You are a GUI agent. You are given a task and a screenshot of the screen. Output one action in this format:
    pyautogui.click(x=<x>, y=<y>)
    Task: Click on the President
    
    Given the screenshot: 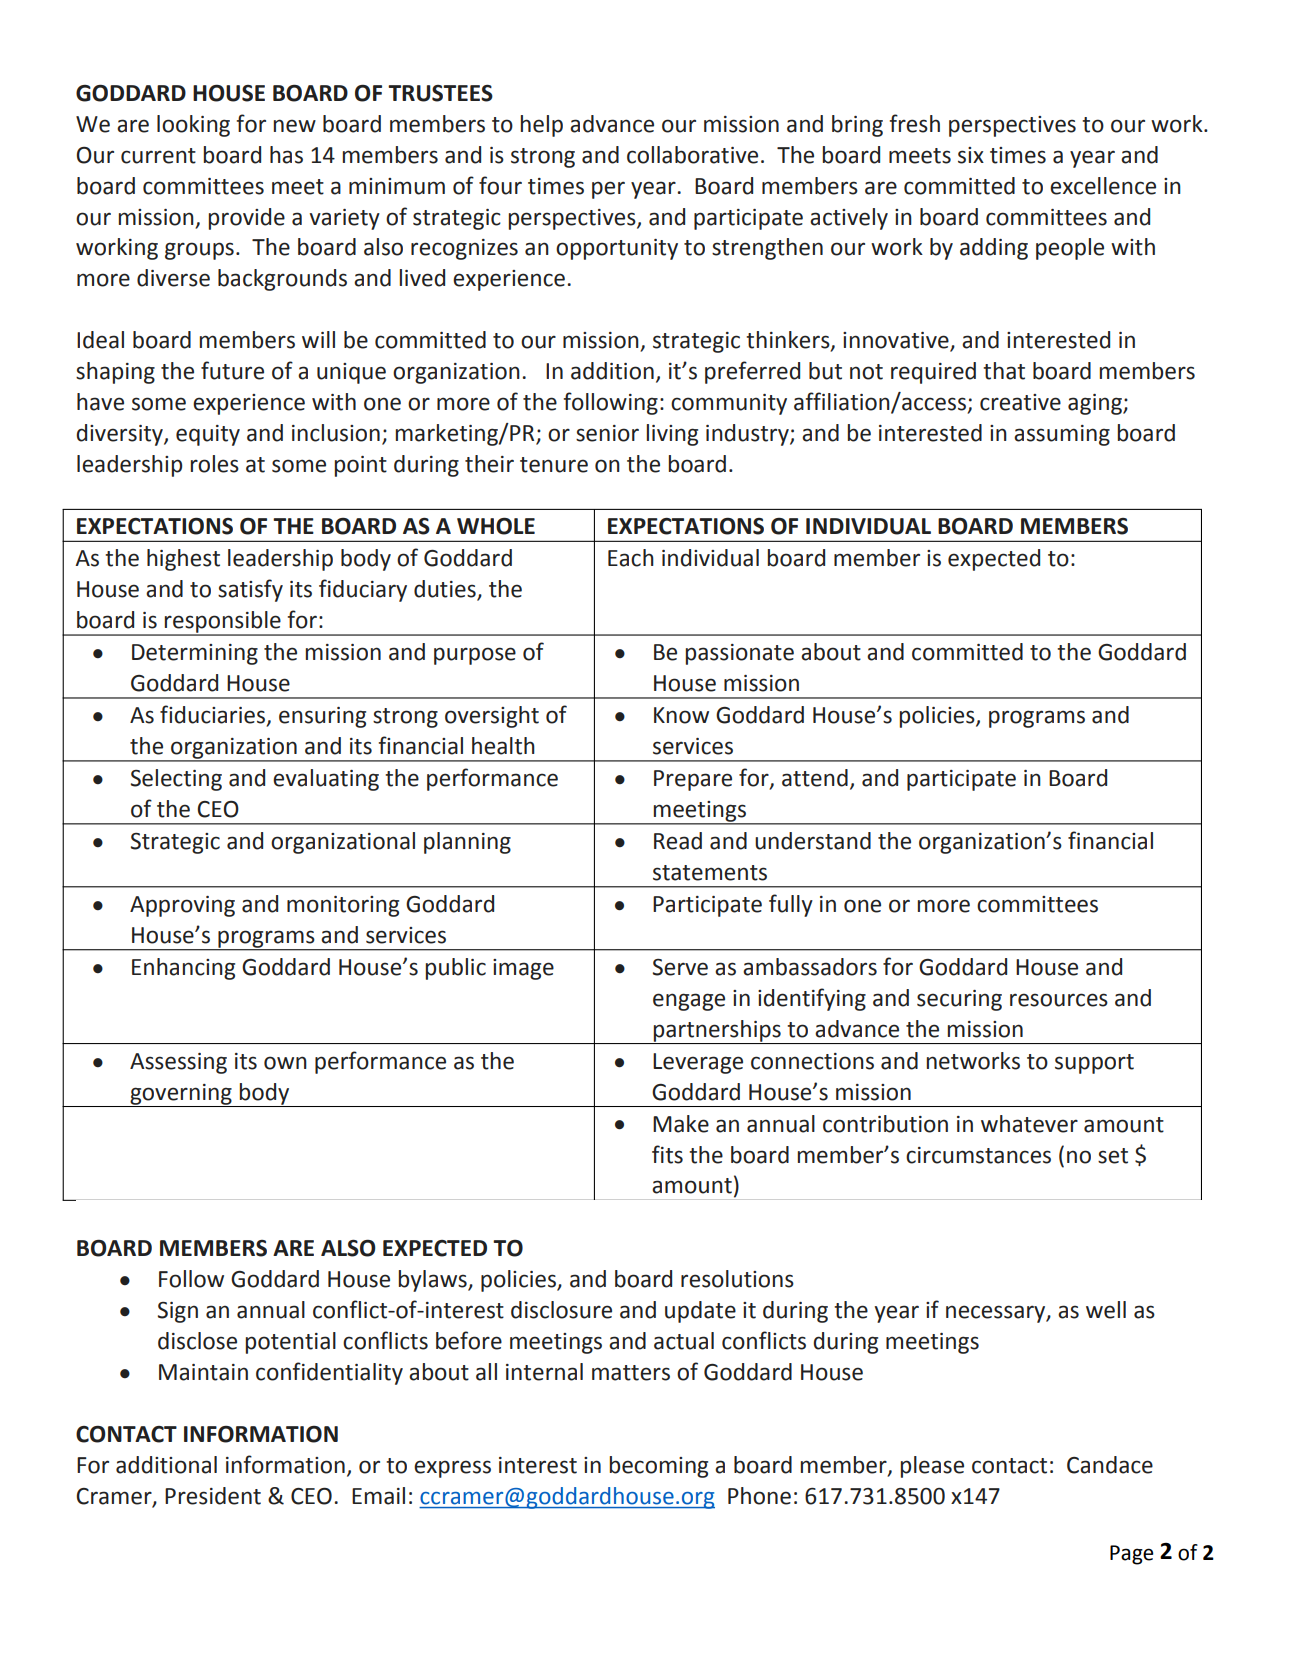 What is the action you would take?
    pyautogui.click(x=213, y=1496)
